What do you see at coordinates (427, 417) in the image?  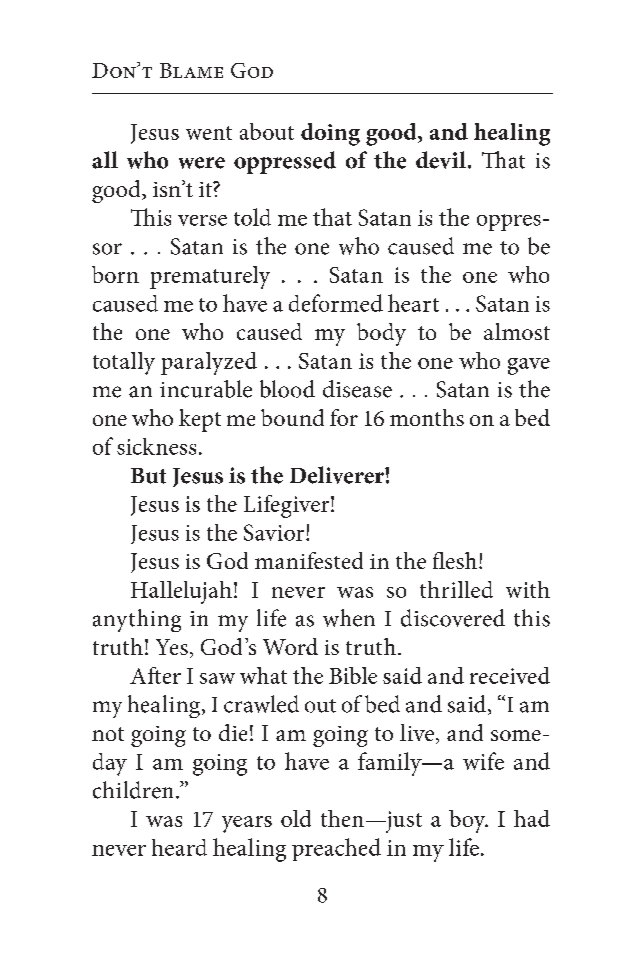 I see `months` at bounding box center [427, 417].
